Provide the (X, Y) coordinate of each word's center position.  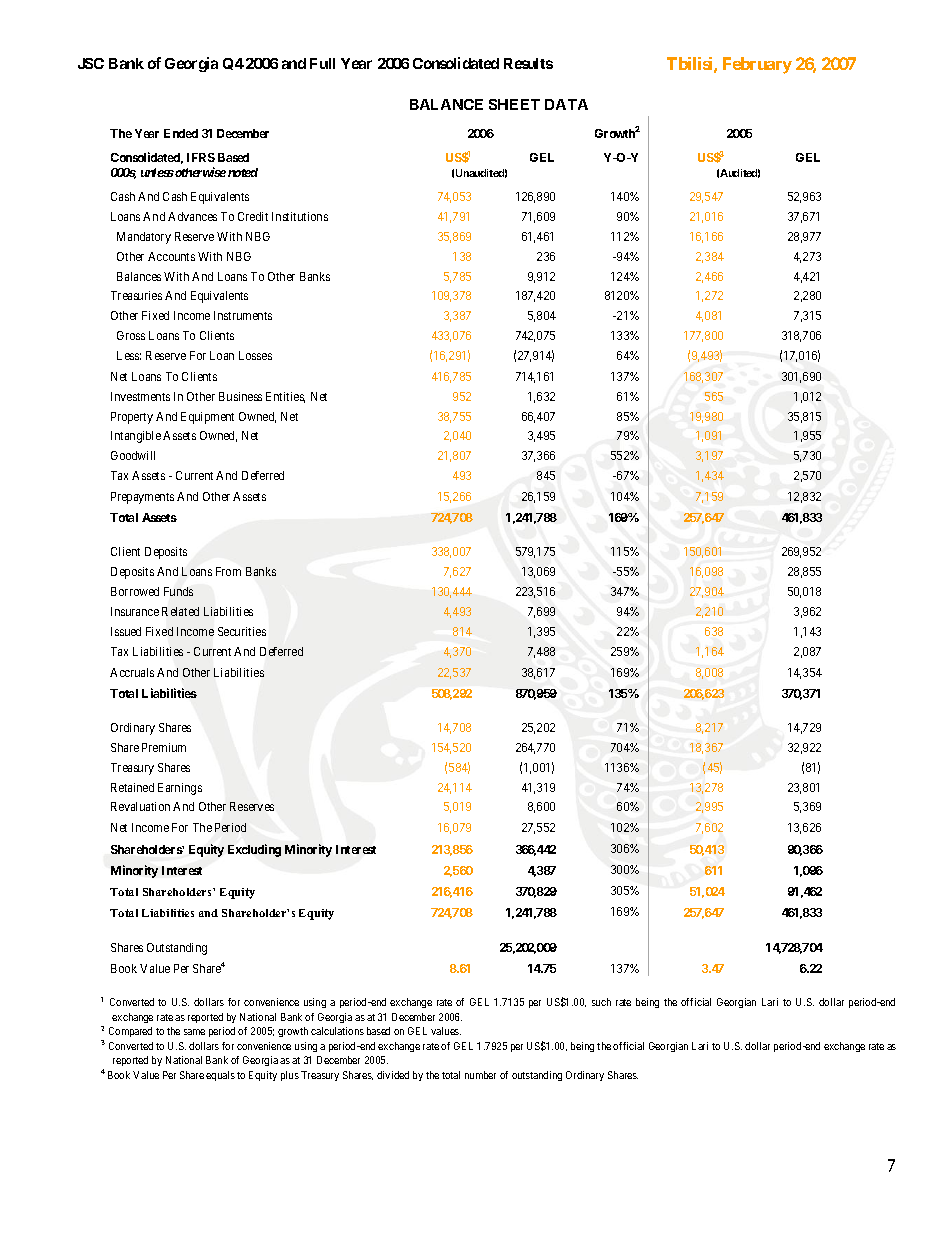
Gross (131, 335)
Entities (285, 397)
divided (393, 1075)
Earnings (180, 789)
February (757, 65)
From (228, 571)
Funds (178, 591)
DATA (566, 104)
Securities (242, 631)
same (194, 1032)
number (480, 1075)
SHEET (514, 104)
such (601, 1002)
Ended (181, 133)
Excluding (254, 850)
